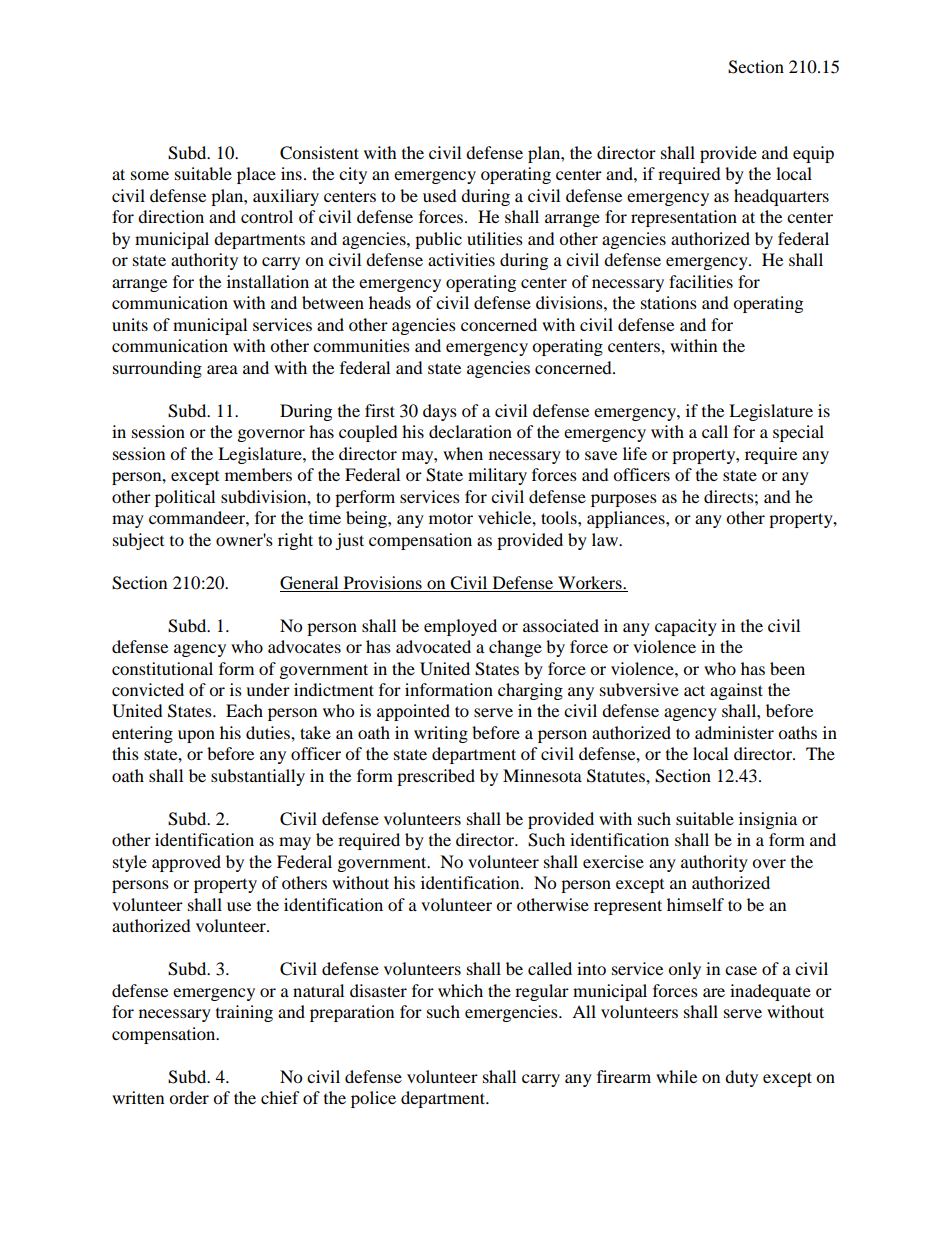 The image size is (952, 1233). Describe the element at coordinates (440, 412) in the screenshot. I see `days` at that location.
